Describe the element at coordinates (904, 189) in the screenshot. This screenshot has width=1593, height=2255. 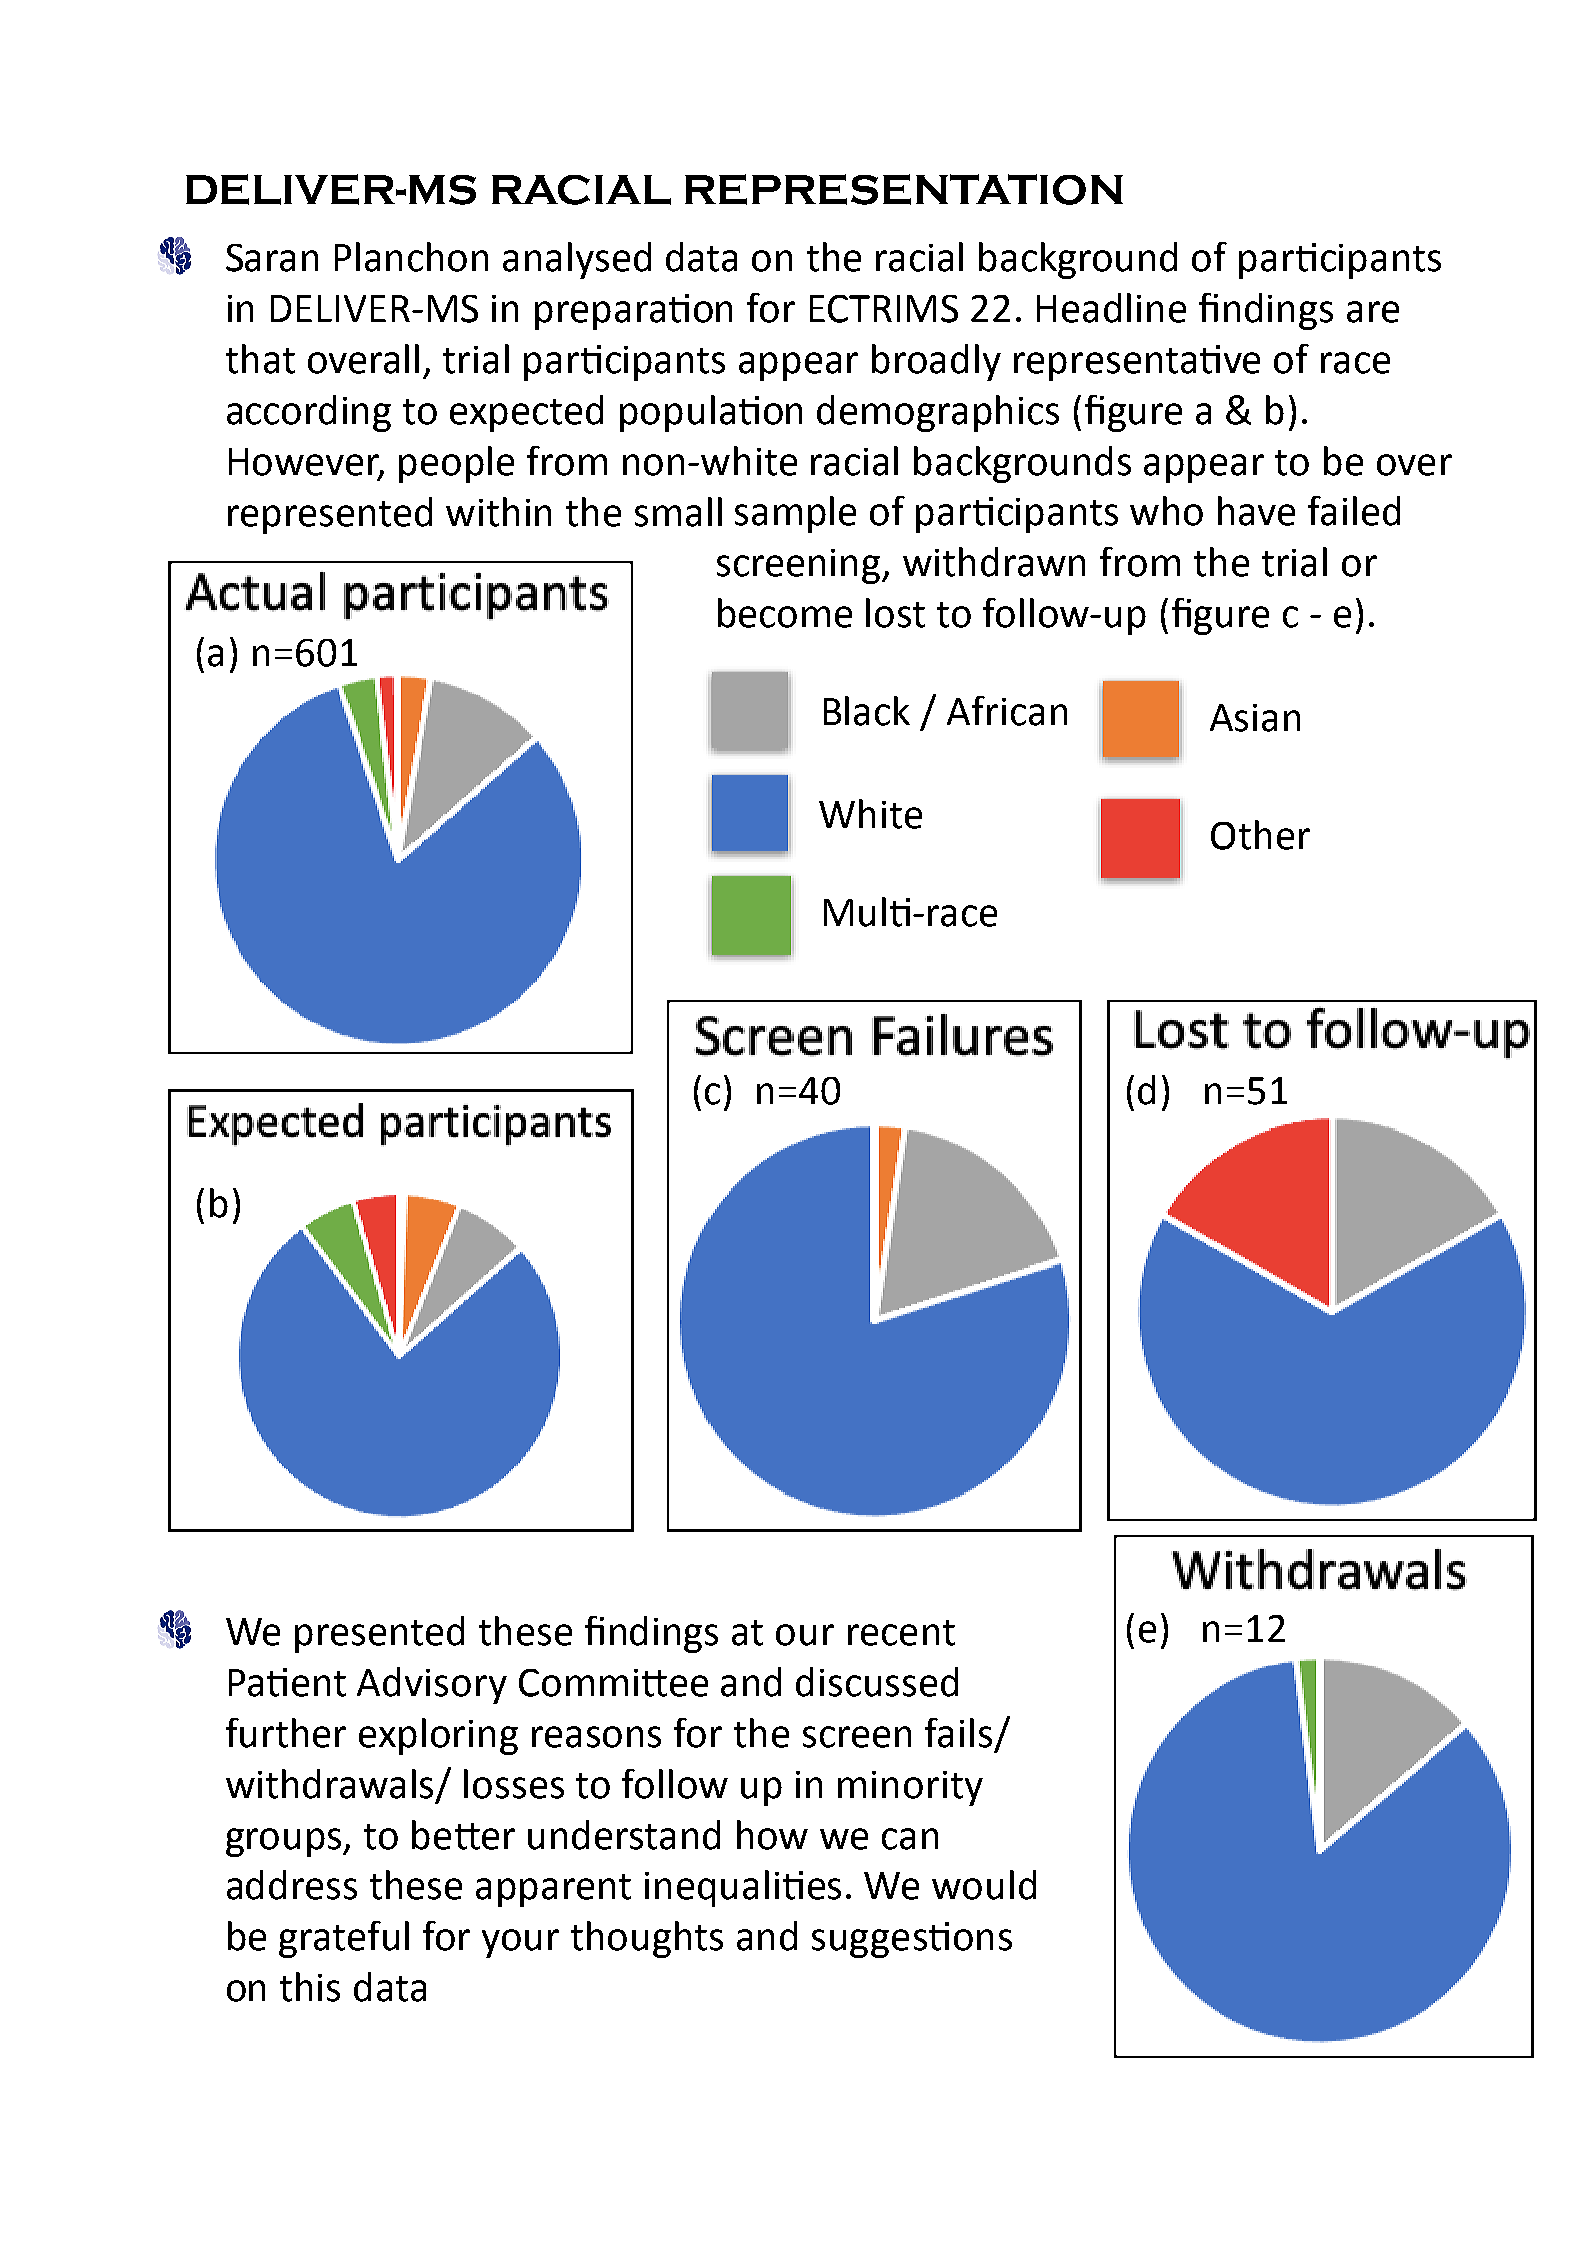
I see `REPRESENTATION` at that location.
